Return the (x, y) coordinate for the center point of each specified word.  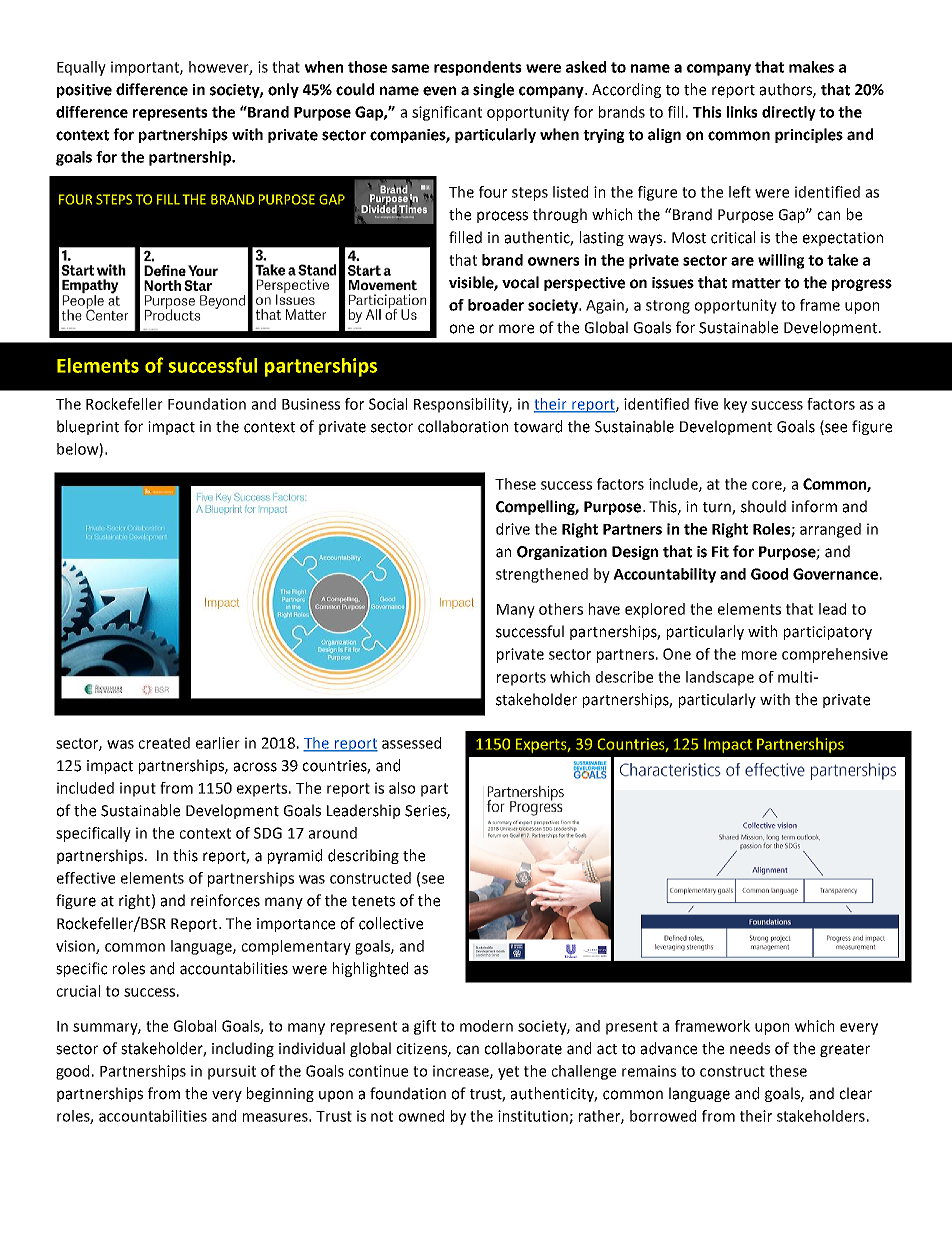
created (164, 743)
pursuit (232, 1072)
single (493, 90)
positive (84, 91)
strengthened (542, 575)
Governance (835, 574)
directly (789, 113)
